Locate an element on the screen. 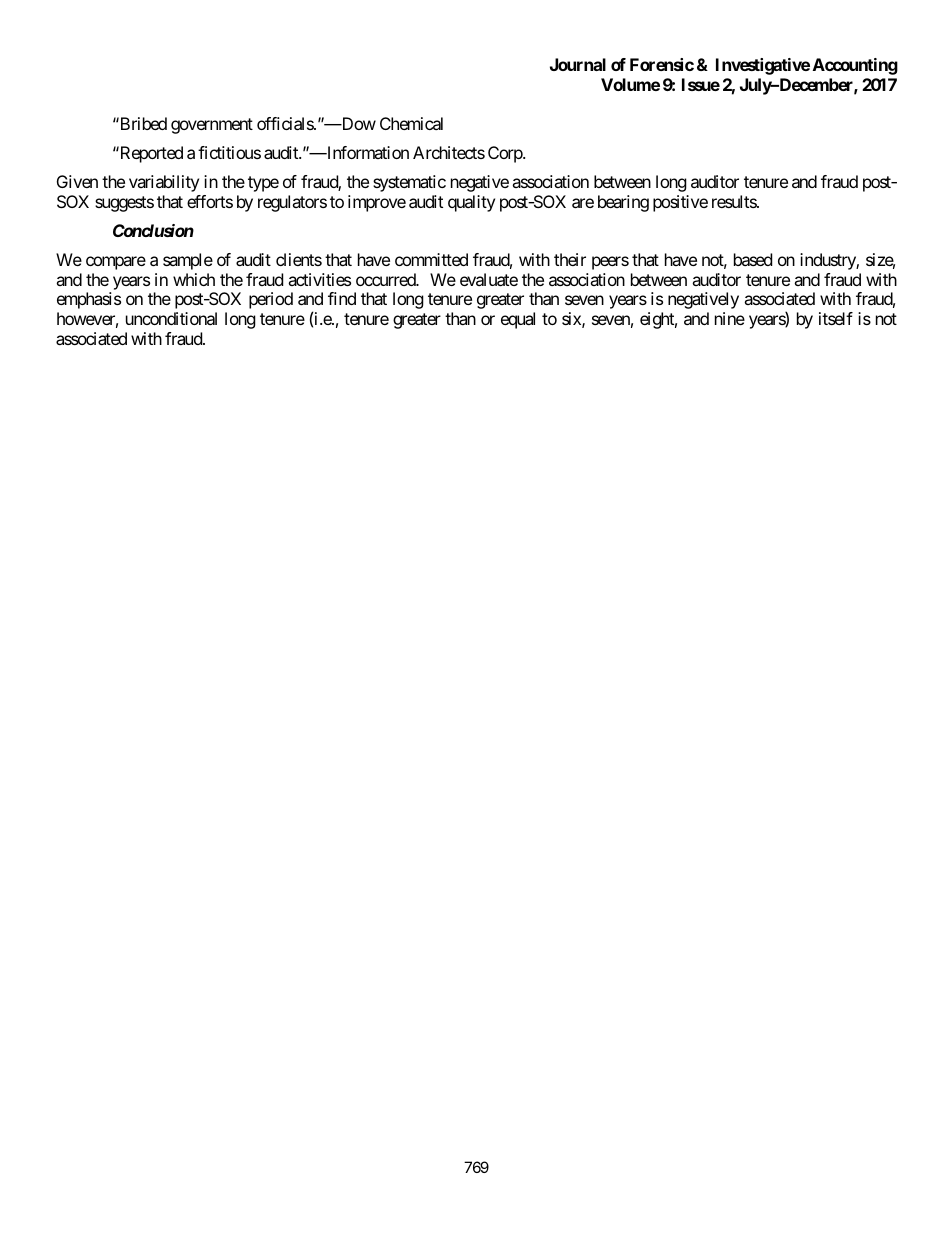  committed is located at coordinates (431, 259).
